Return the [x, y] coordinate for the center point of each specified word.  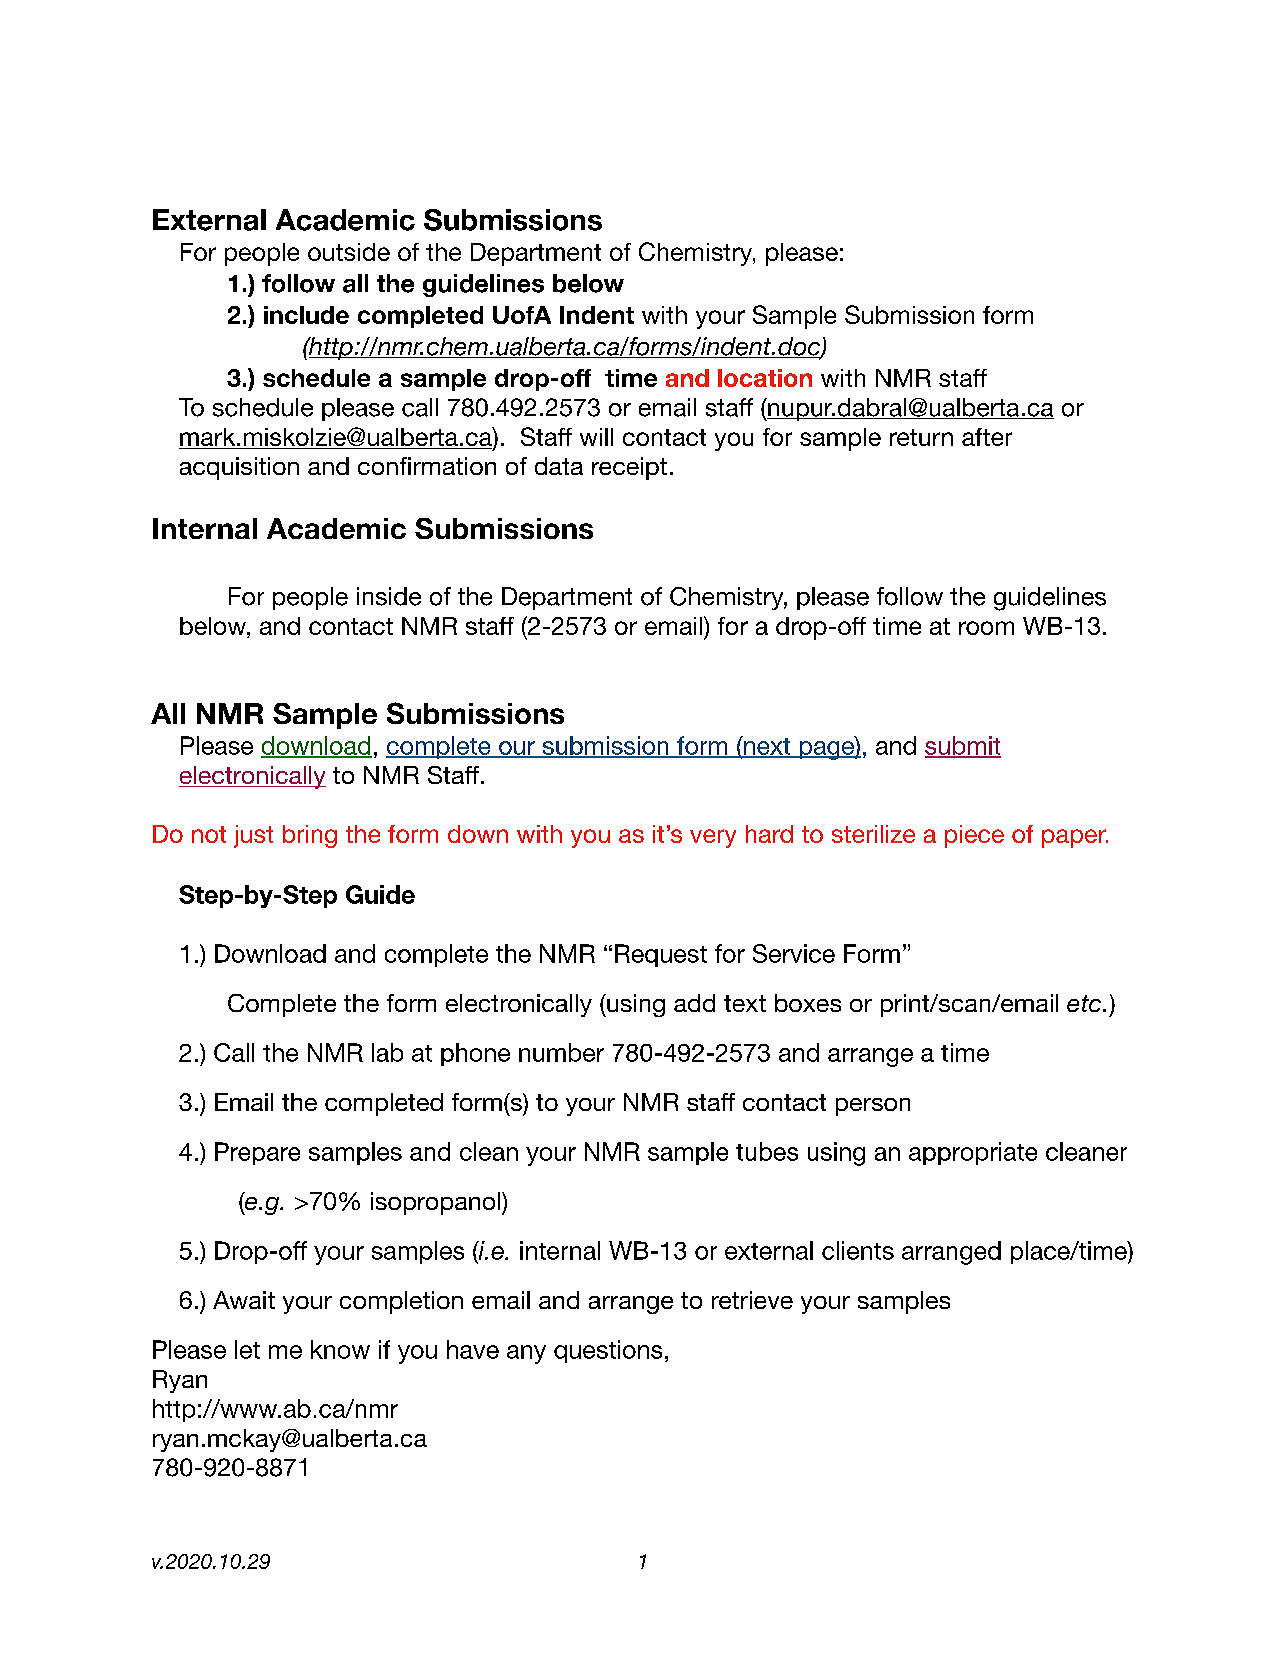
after [987, 437]
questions [608, 1351]
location [765, 378]
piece [974, 836]
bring [310, 836]
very [713, 838]
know [340, 1349]
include [306, 315]
